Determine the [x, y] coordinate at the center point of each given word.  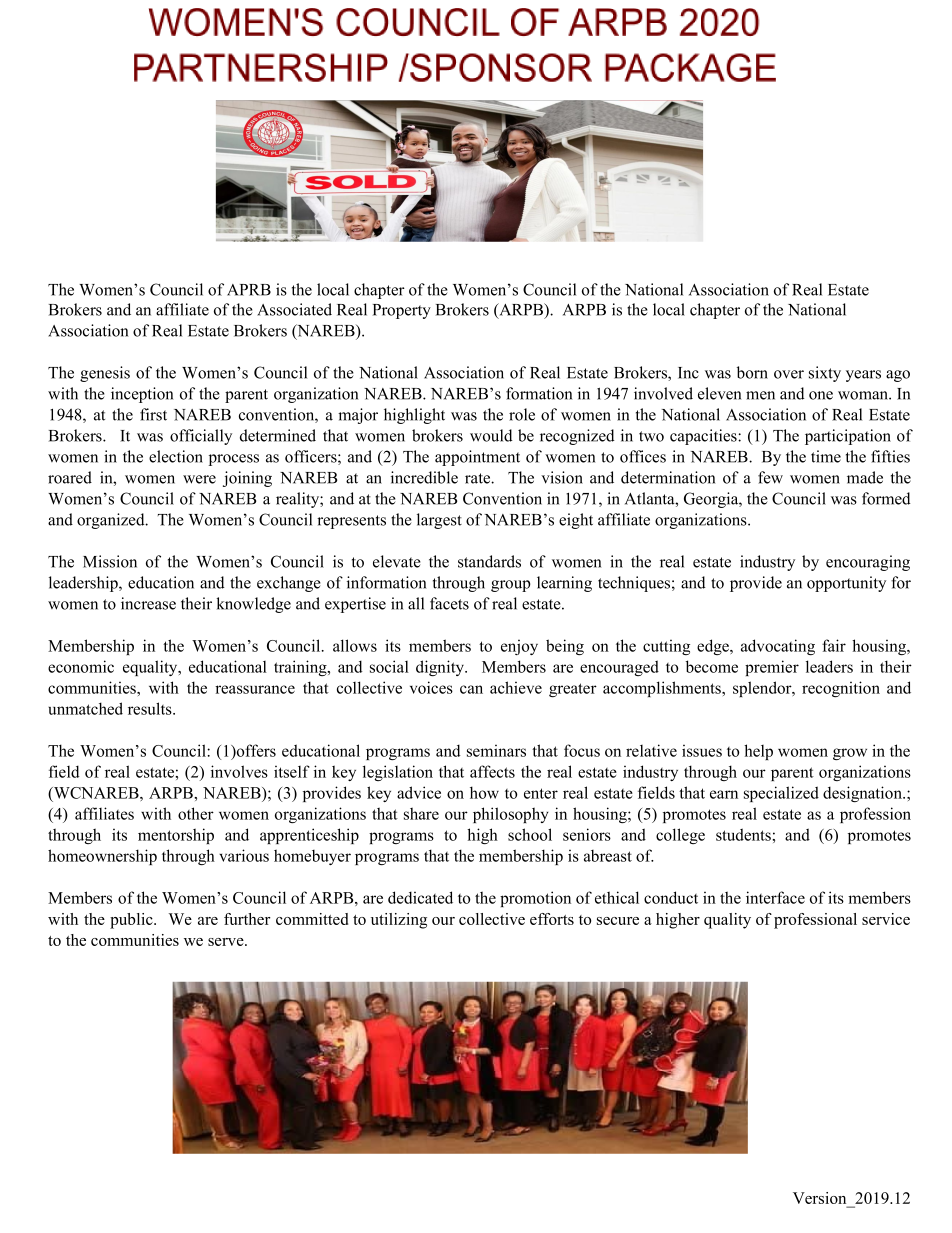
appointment [477, 458]
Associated [294, 309]
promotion [535, 899]
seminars [496, 750]
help [758, 752]
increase [148, 603]
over [789, 374]
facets [449, 603]
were [199, 479]
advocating [778, 647]
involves [239, 771]
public [132, 921]
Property [402, 311]
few [770, 477]
